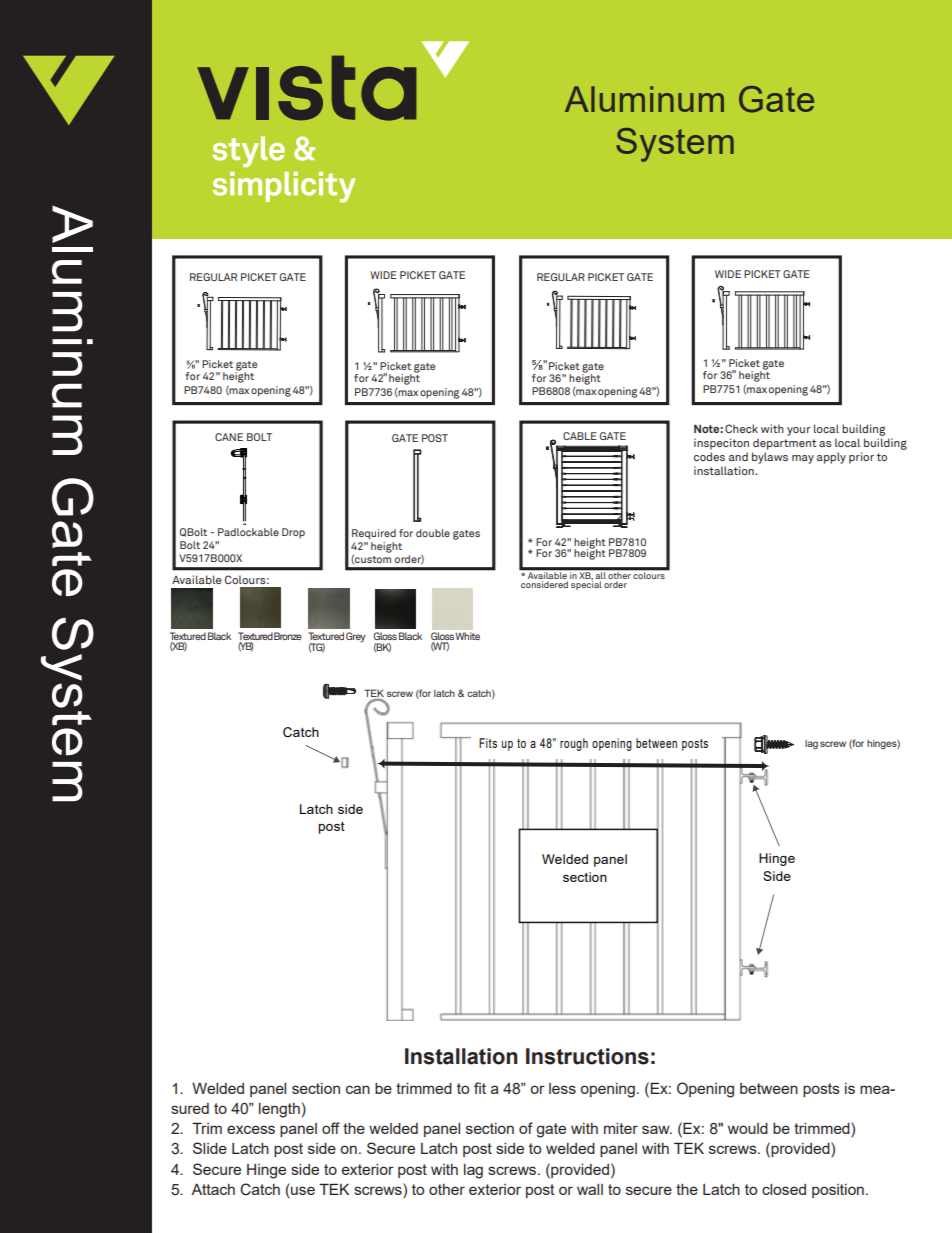 The height and width of the screenshot is (1233, 952). What do you see at coordinates (748, 1128) in the screenshot?
I see `would` at bounding box center [748, 1128].
